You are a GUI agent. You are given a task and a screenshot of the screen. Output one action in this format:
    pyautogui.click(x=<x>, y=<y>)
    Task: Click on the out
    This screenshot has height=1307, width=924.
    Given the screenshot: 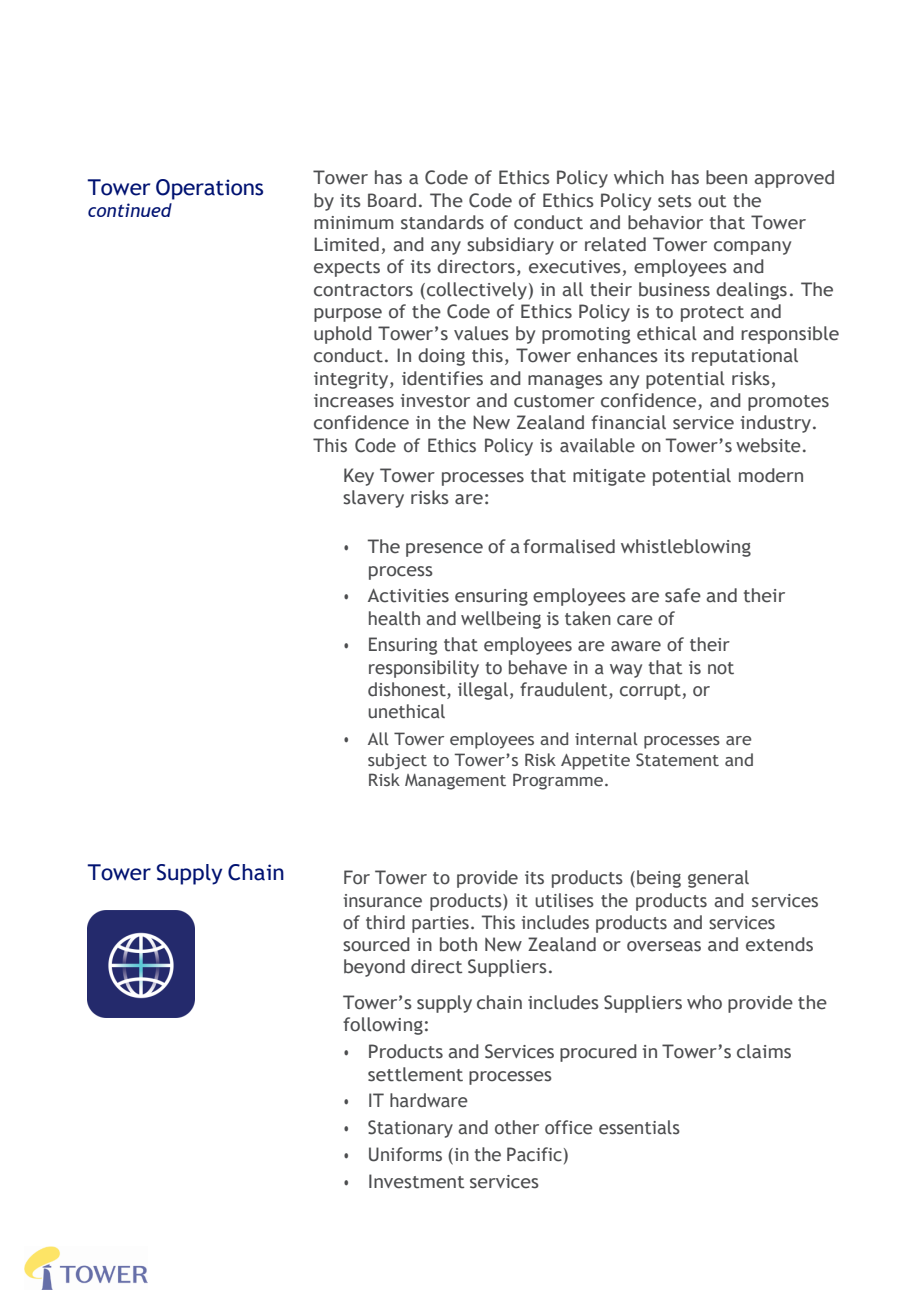 What is the action you would take?
    pyautogui.click(x=712, y=201)
